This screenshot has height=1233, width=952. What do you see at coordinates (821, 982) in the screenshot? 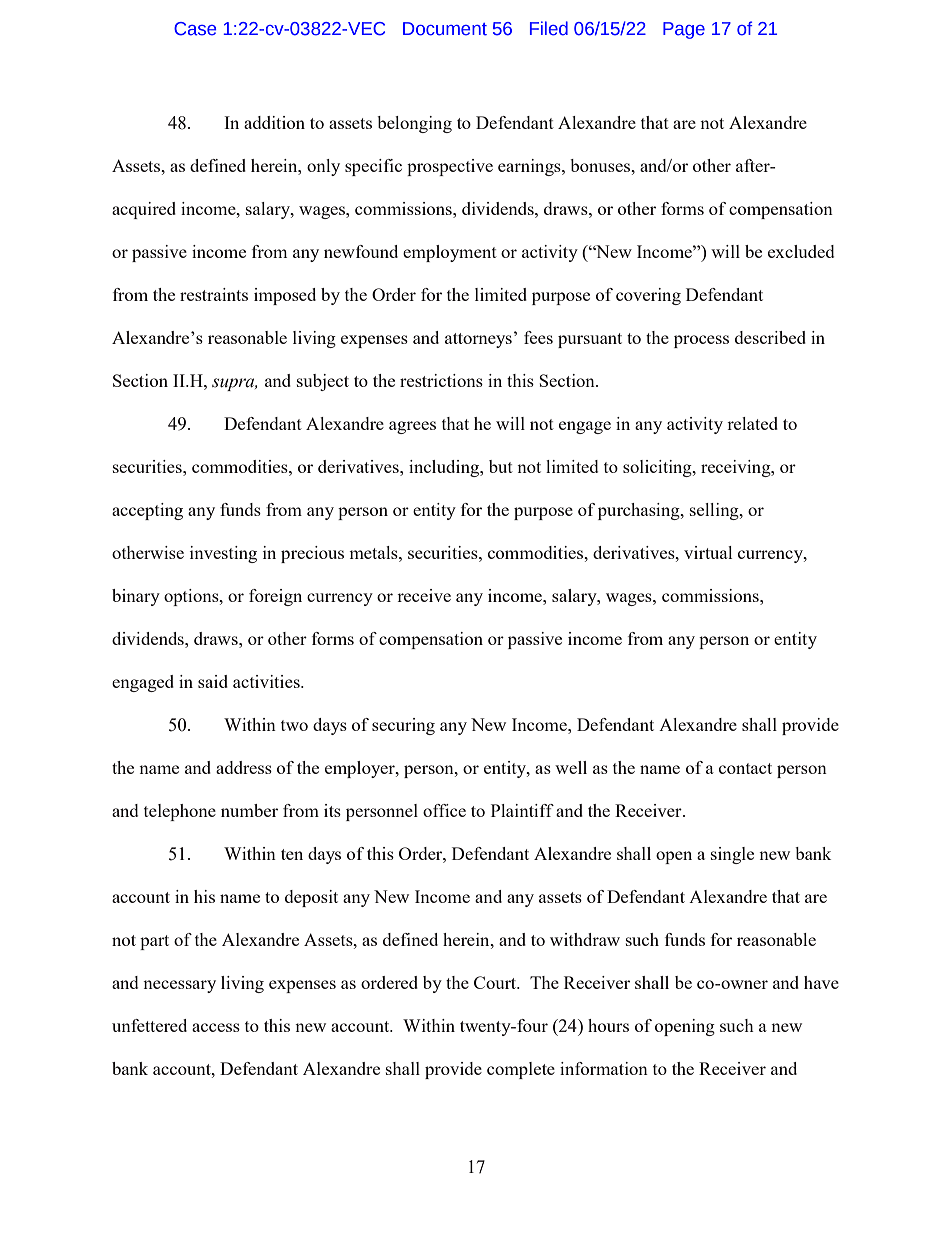
I see `have` at bounding box center [821, 982].
